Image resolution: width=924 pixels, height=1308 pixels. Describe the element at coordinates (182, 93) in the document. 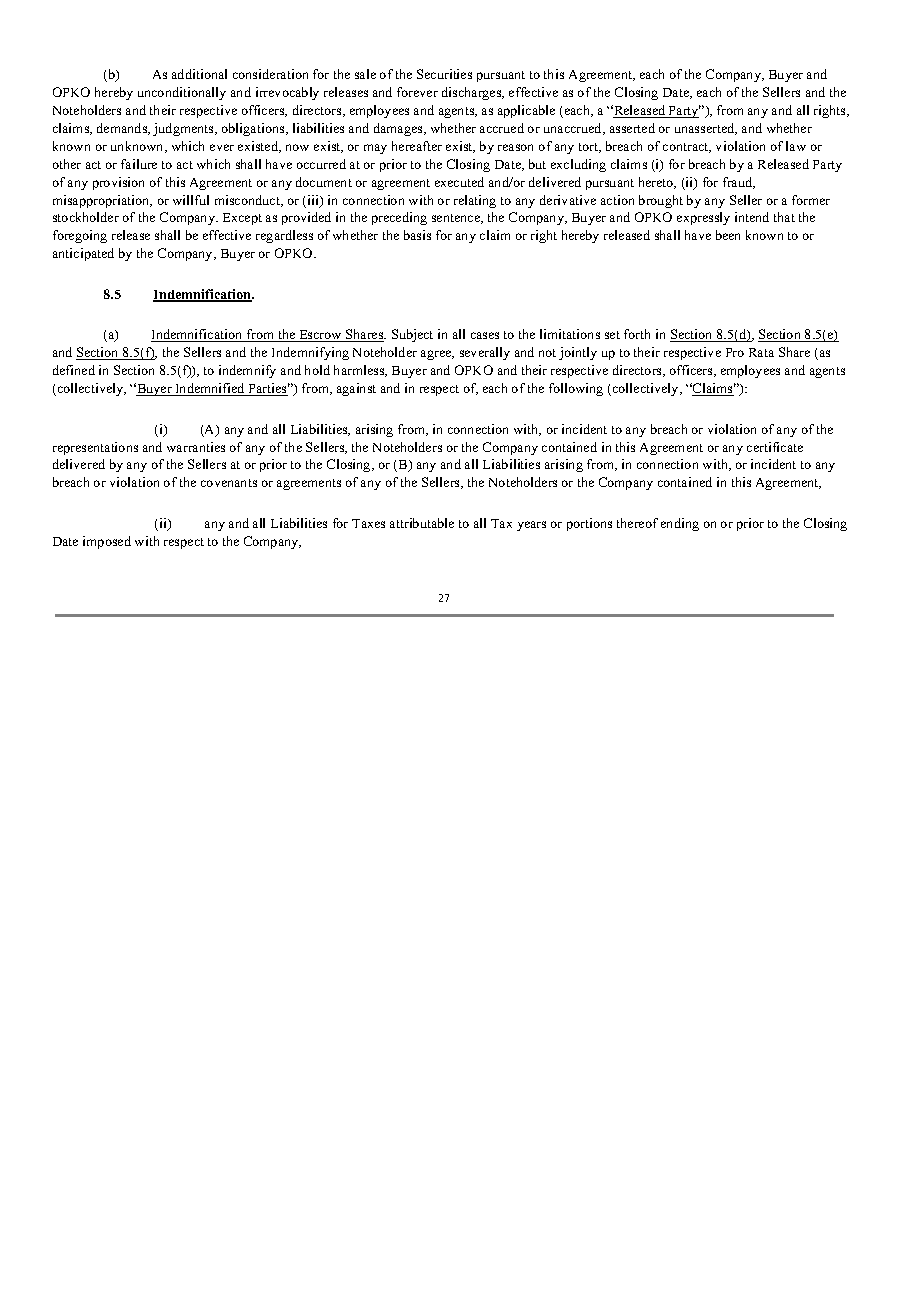

I see `unconditionally` at that location.
